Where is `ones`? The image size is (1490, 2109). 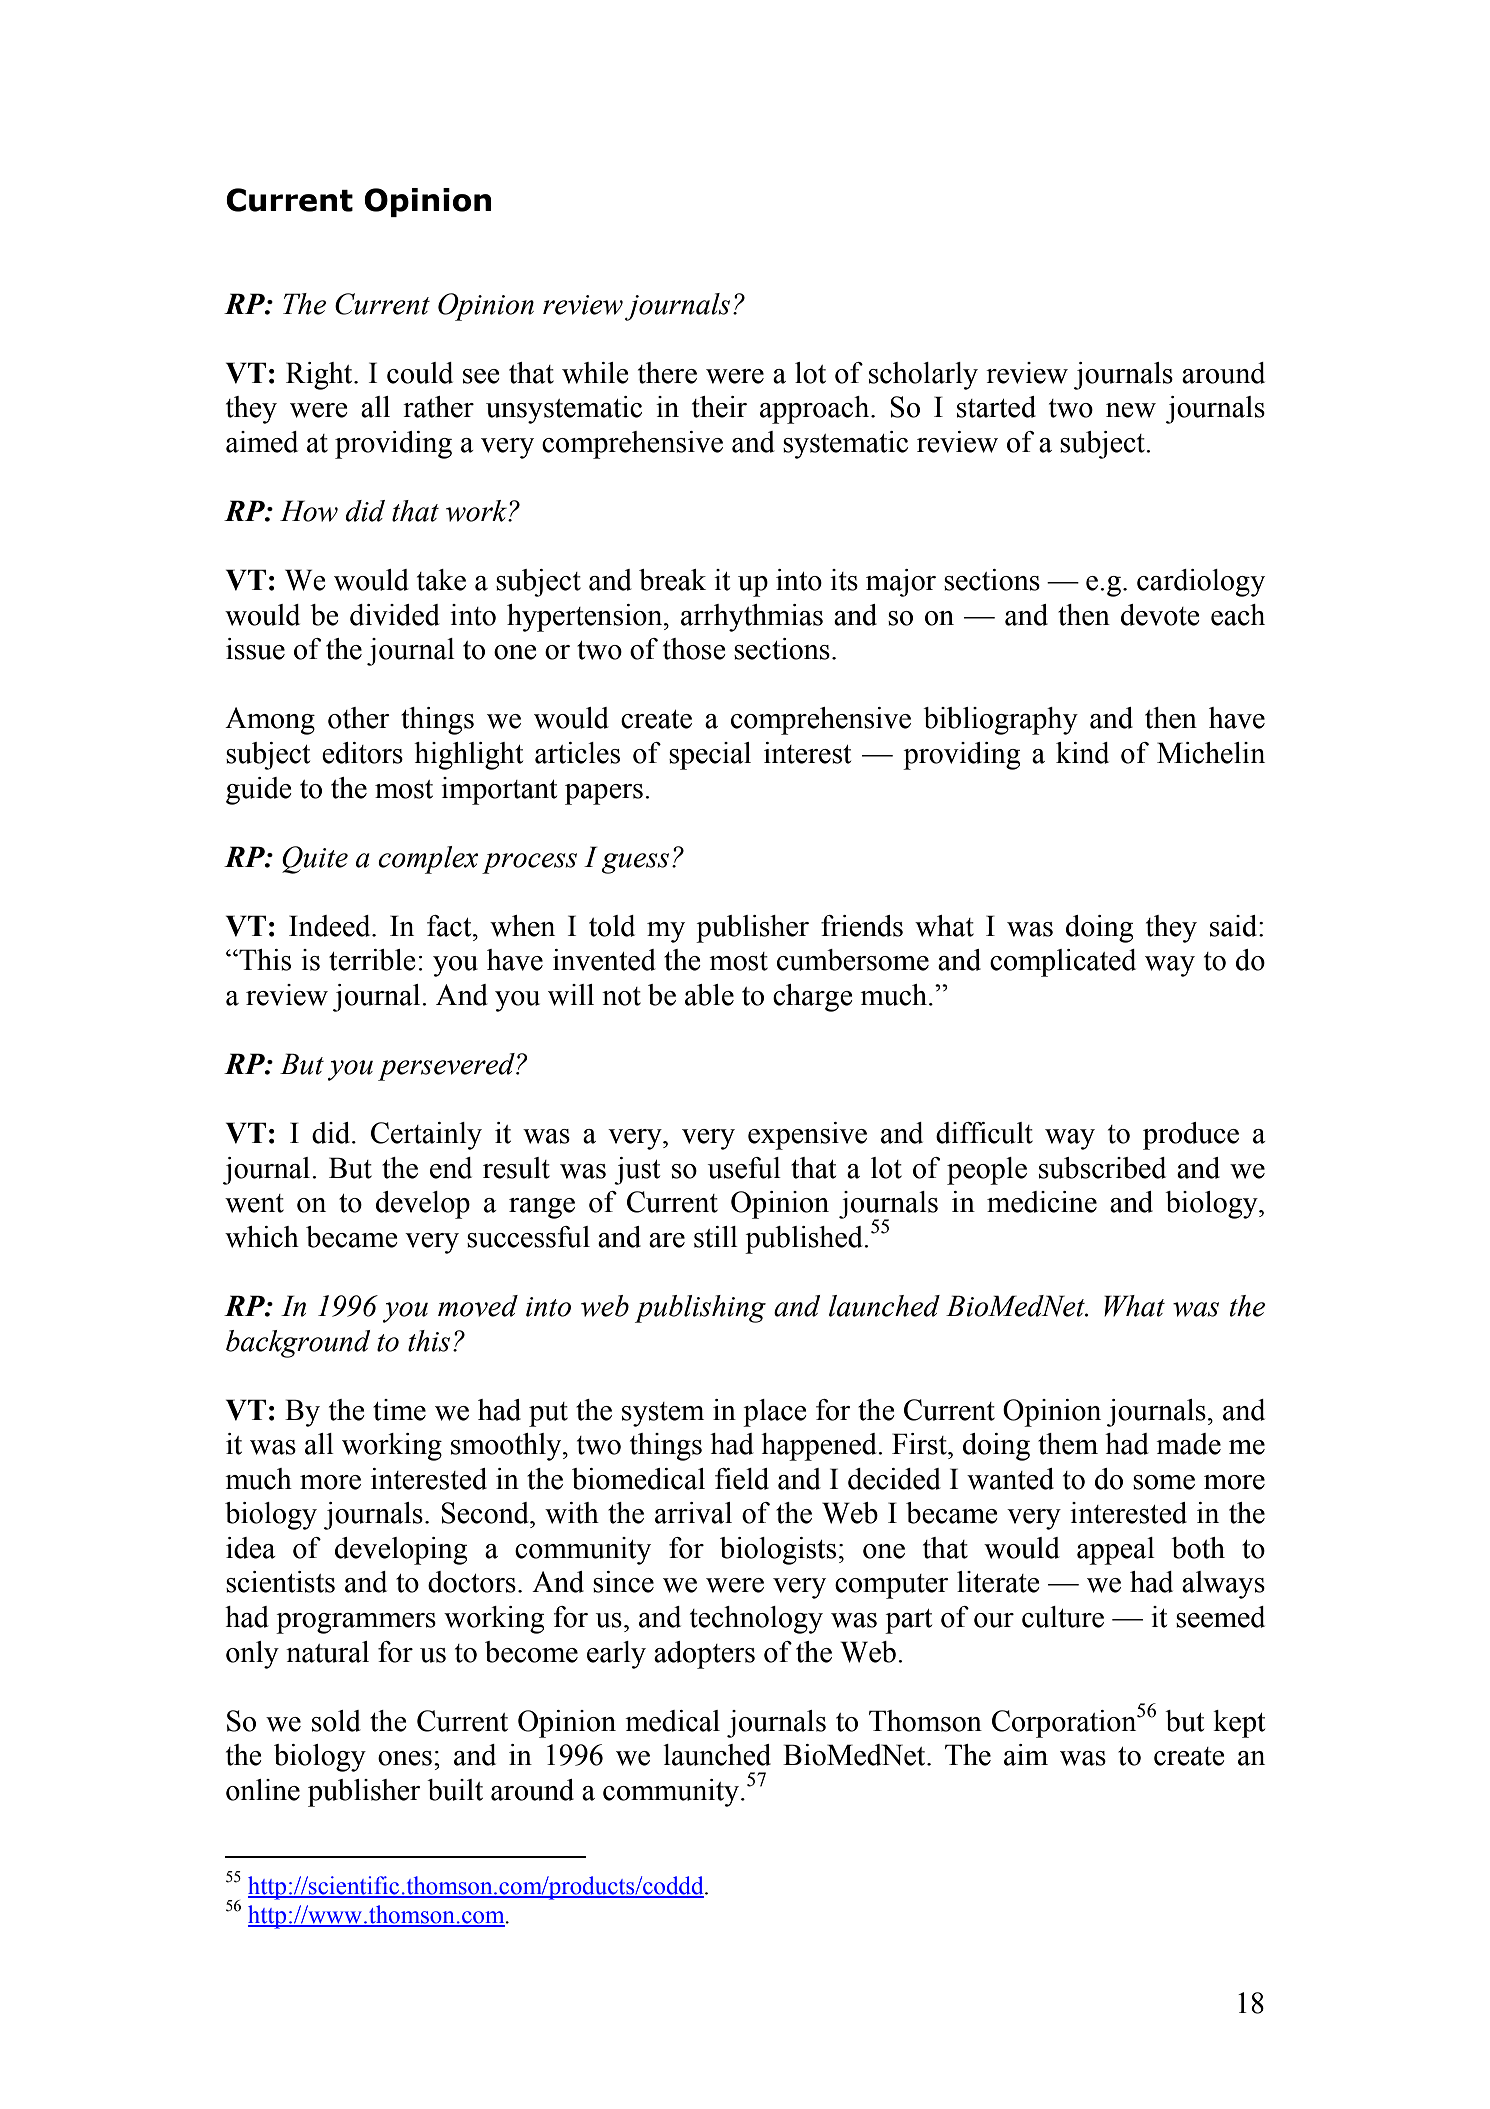 ones is located at coordinates (405, 1758).
